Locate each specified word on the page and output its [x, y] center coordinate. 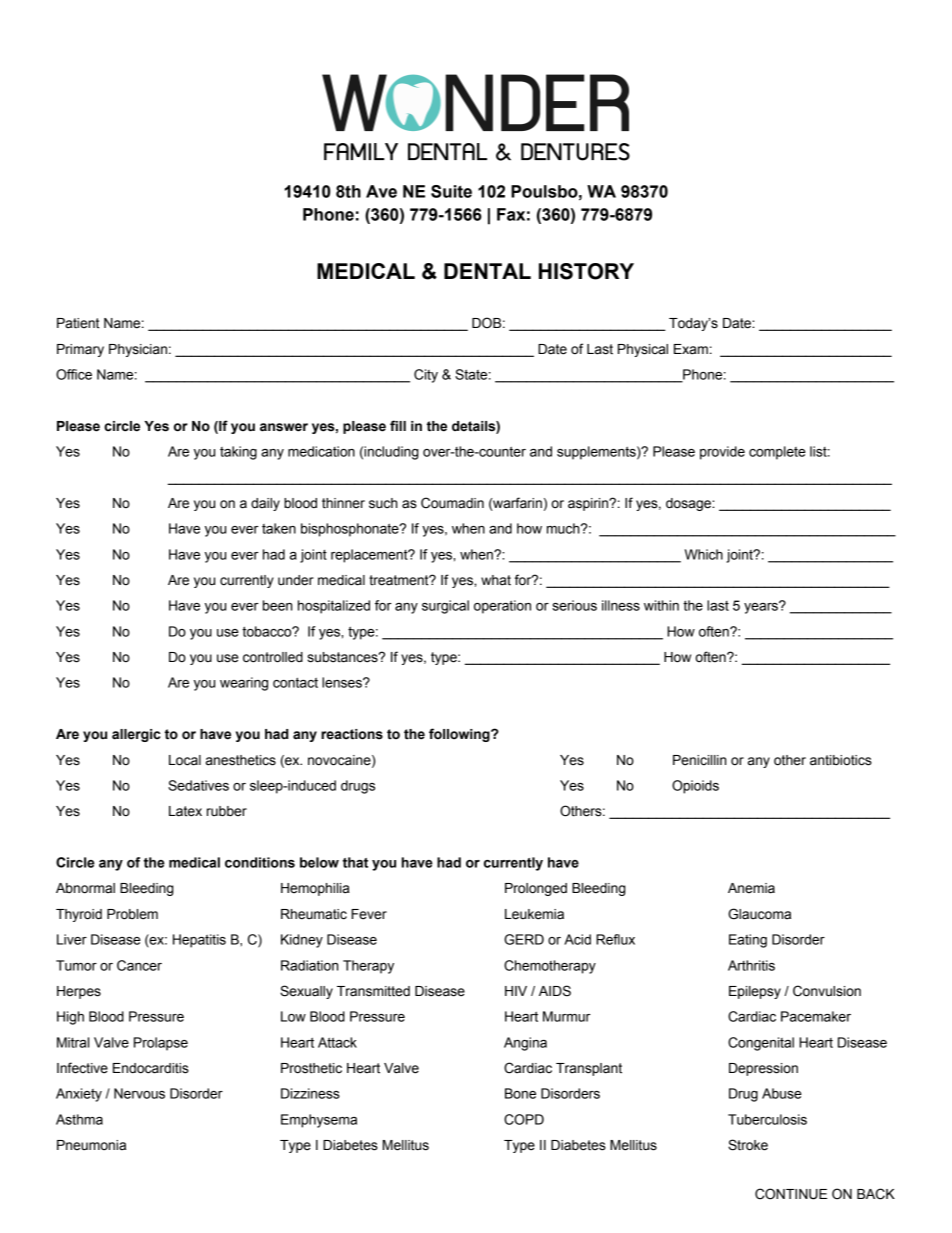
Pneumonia [91, 1145]
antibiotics [841, 760]
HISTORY [586, 271]
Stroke [748, 1145]
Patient [78, 323]
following [460, 735]
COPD [524, 1119]
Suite [451, 191]
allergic [136, 735]
